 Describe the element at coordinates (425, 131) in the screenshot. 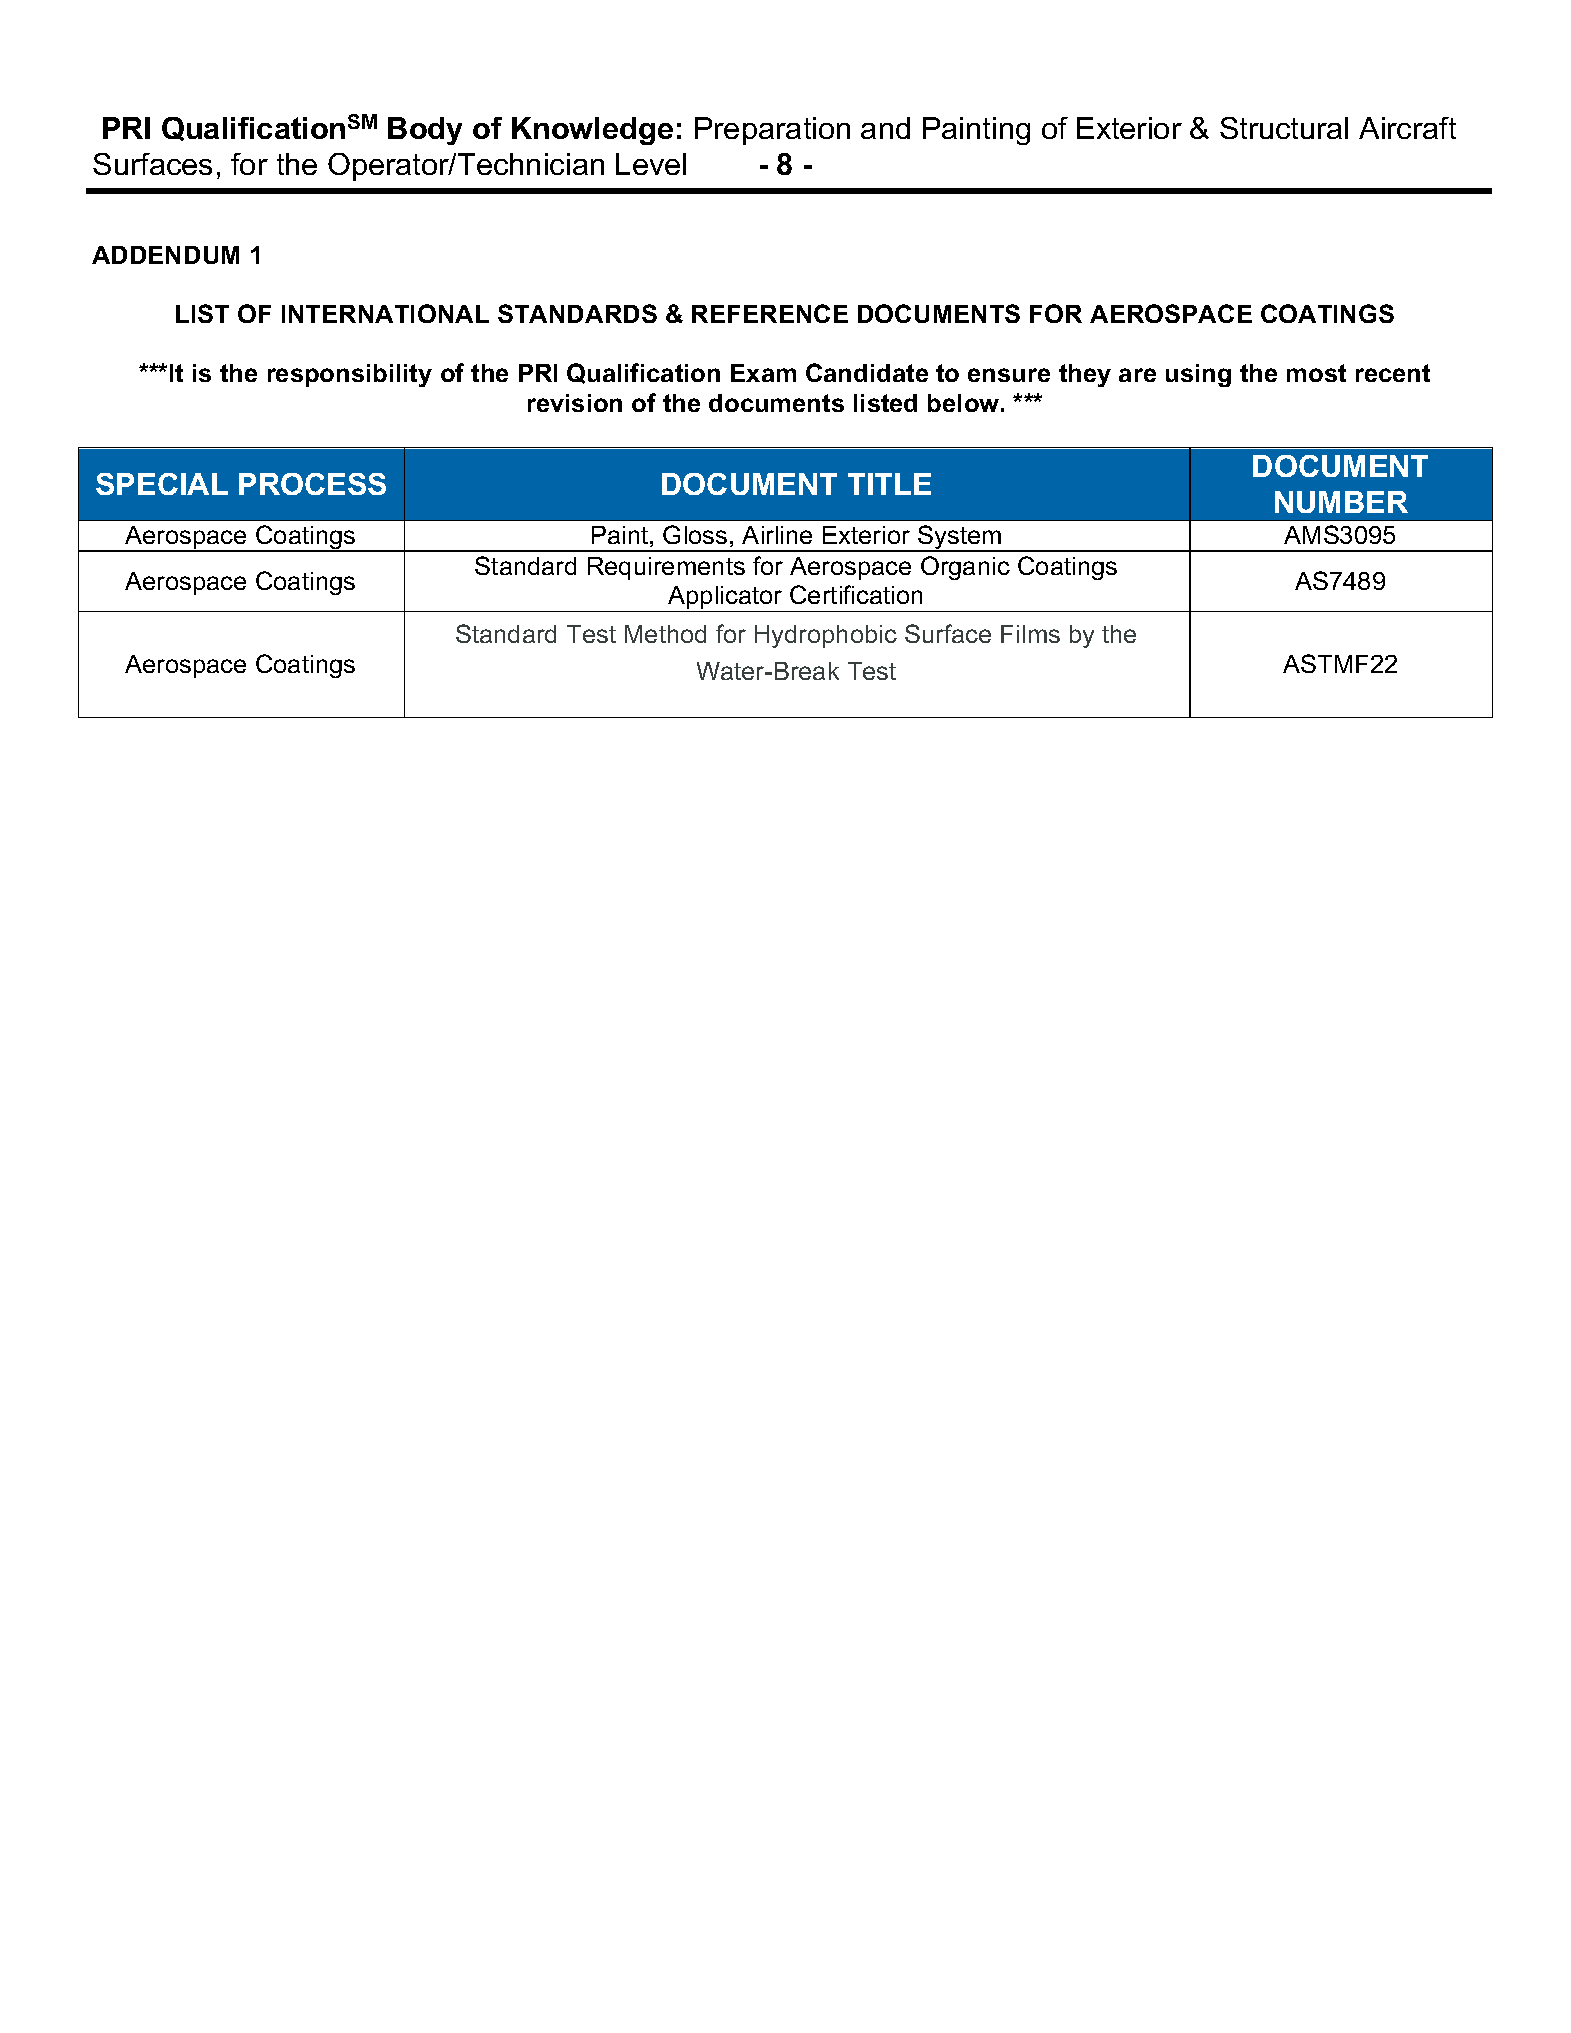

I see `Body` at that location.
